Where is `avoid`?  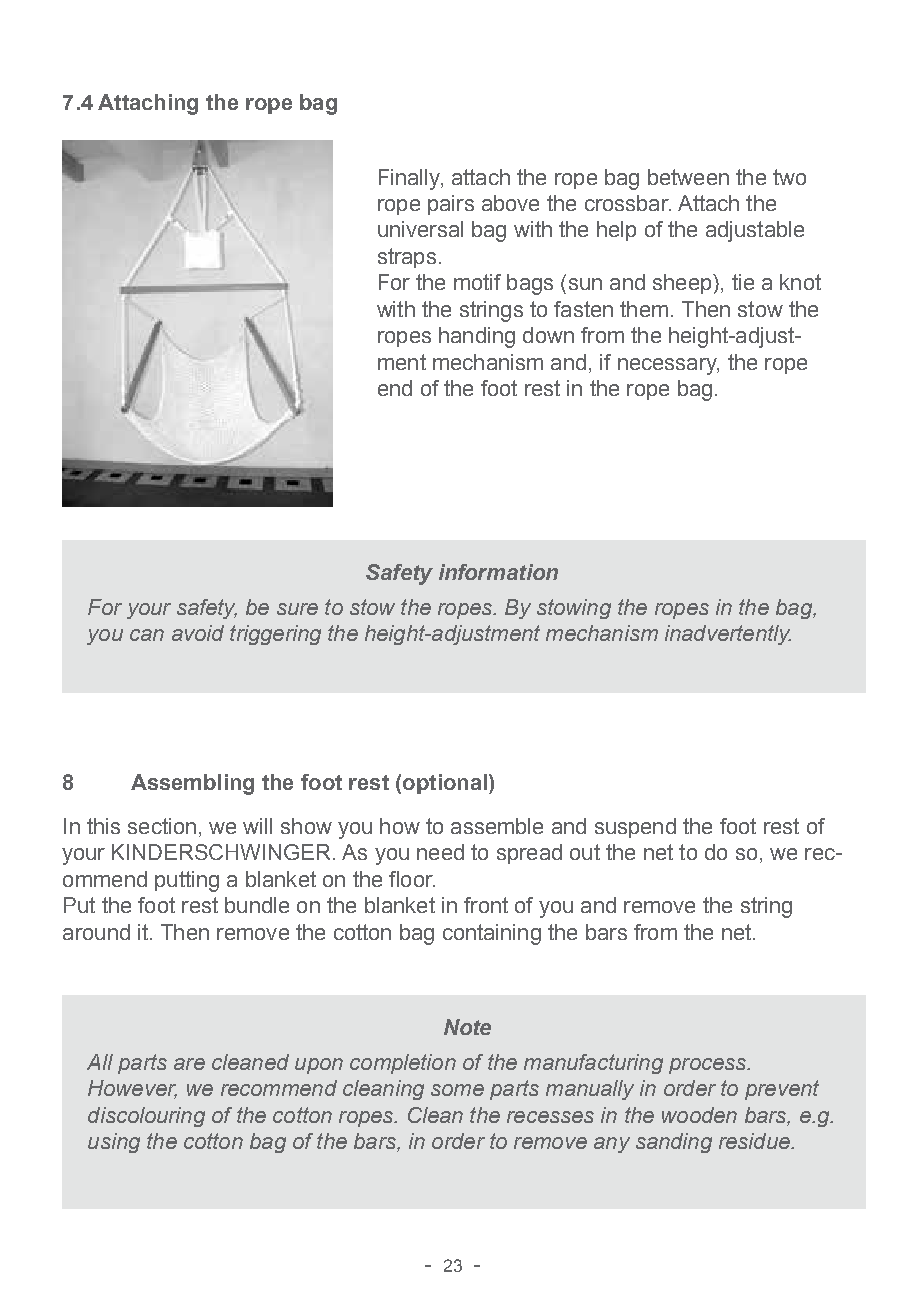
avoid is located at coordinates (198, 633).
